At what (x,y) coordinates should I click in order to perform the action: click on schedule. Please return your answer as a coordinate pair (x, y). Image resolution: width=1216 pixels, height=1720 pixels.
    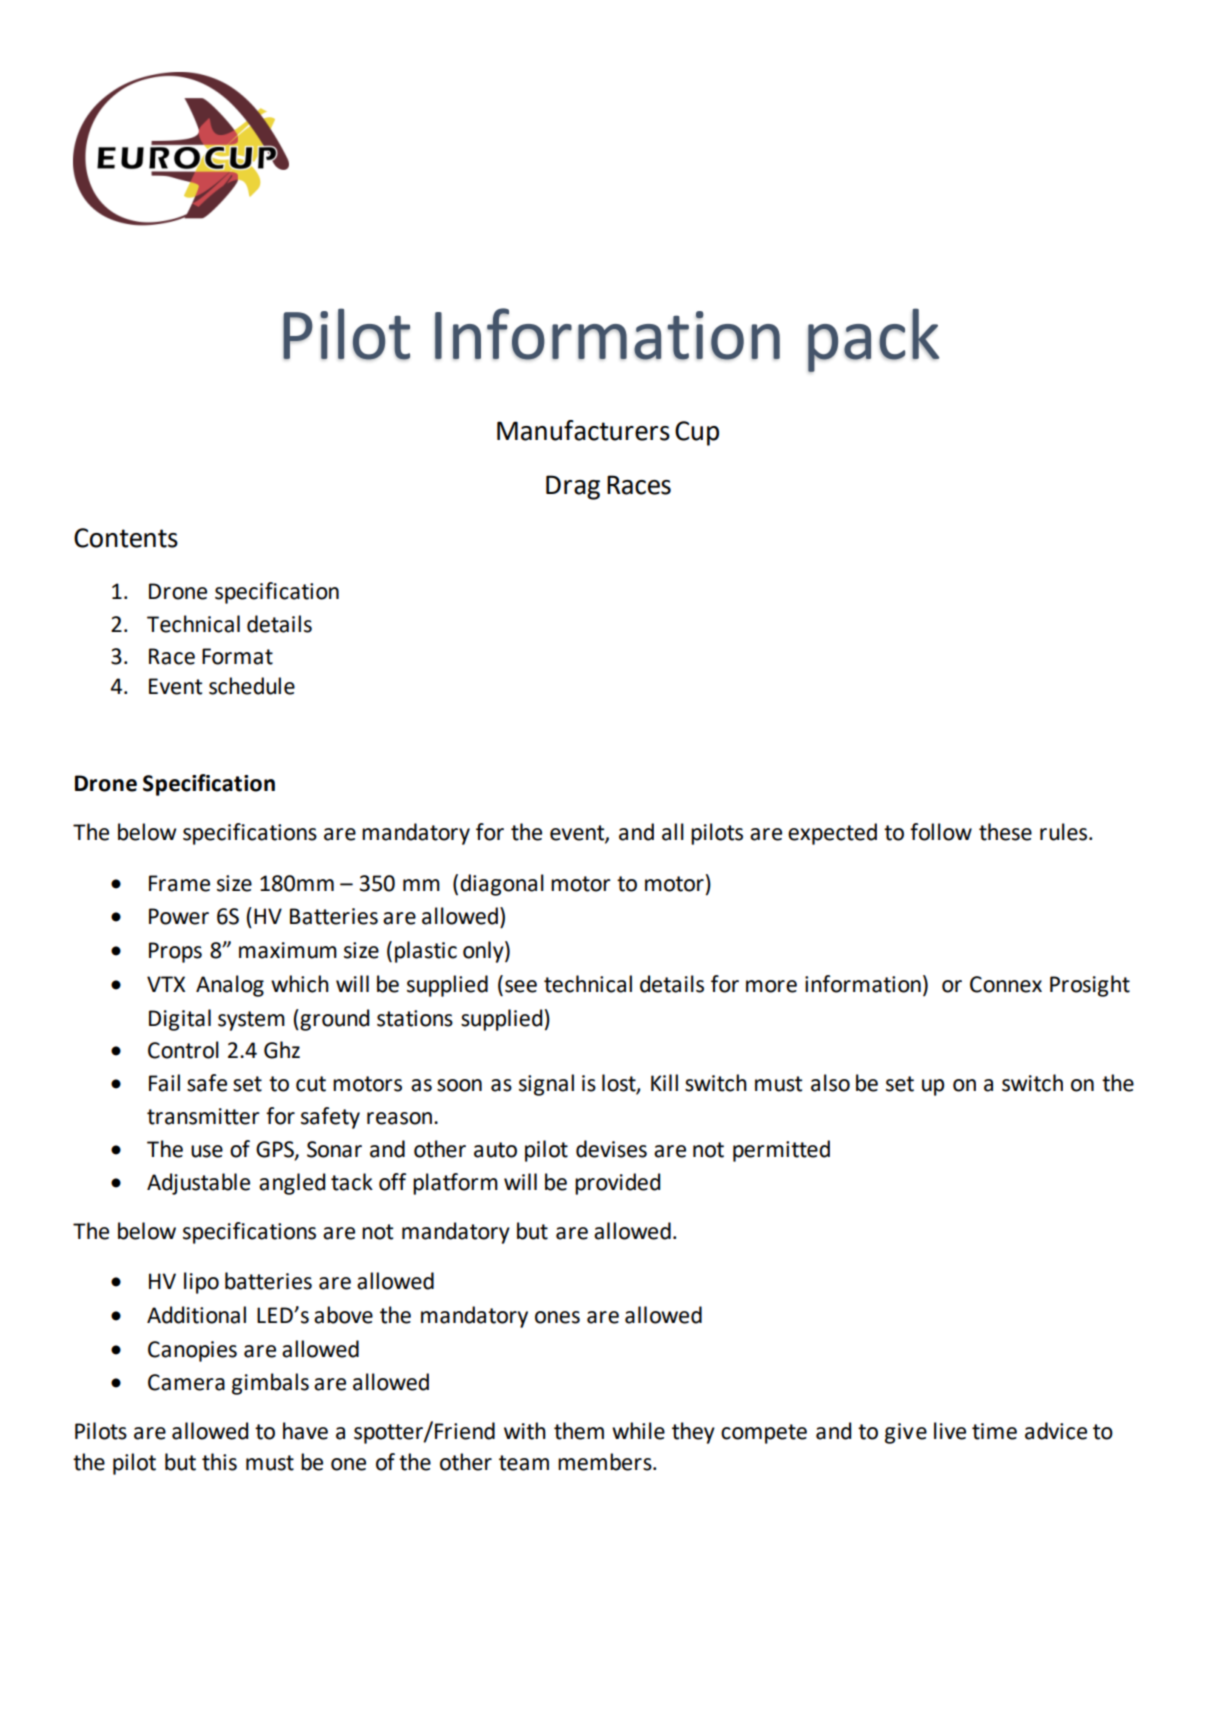
    Looking at the image, I should click on (252, 686).
